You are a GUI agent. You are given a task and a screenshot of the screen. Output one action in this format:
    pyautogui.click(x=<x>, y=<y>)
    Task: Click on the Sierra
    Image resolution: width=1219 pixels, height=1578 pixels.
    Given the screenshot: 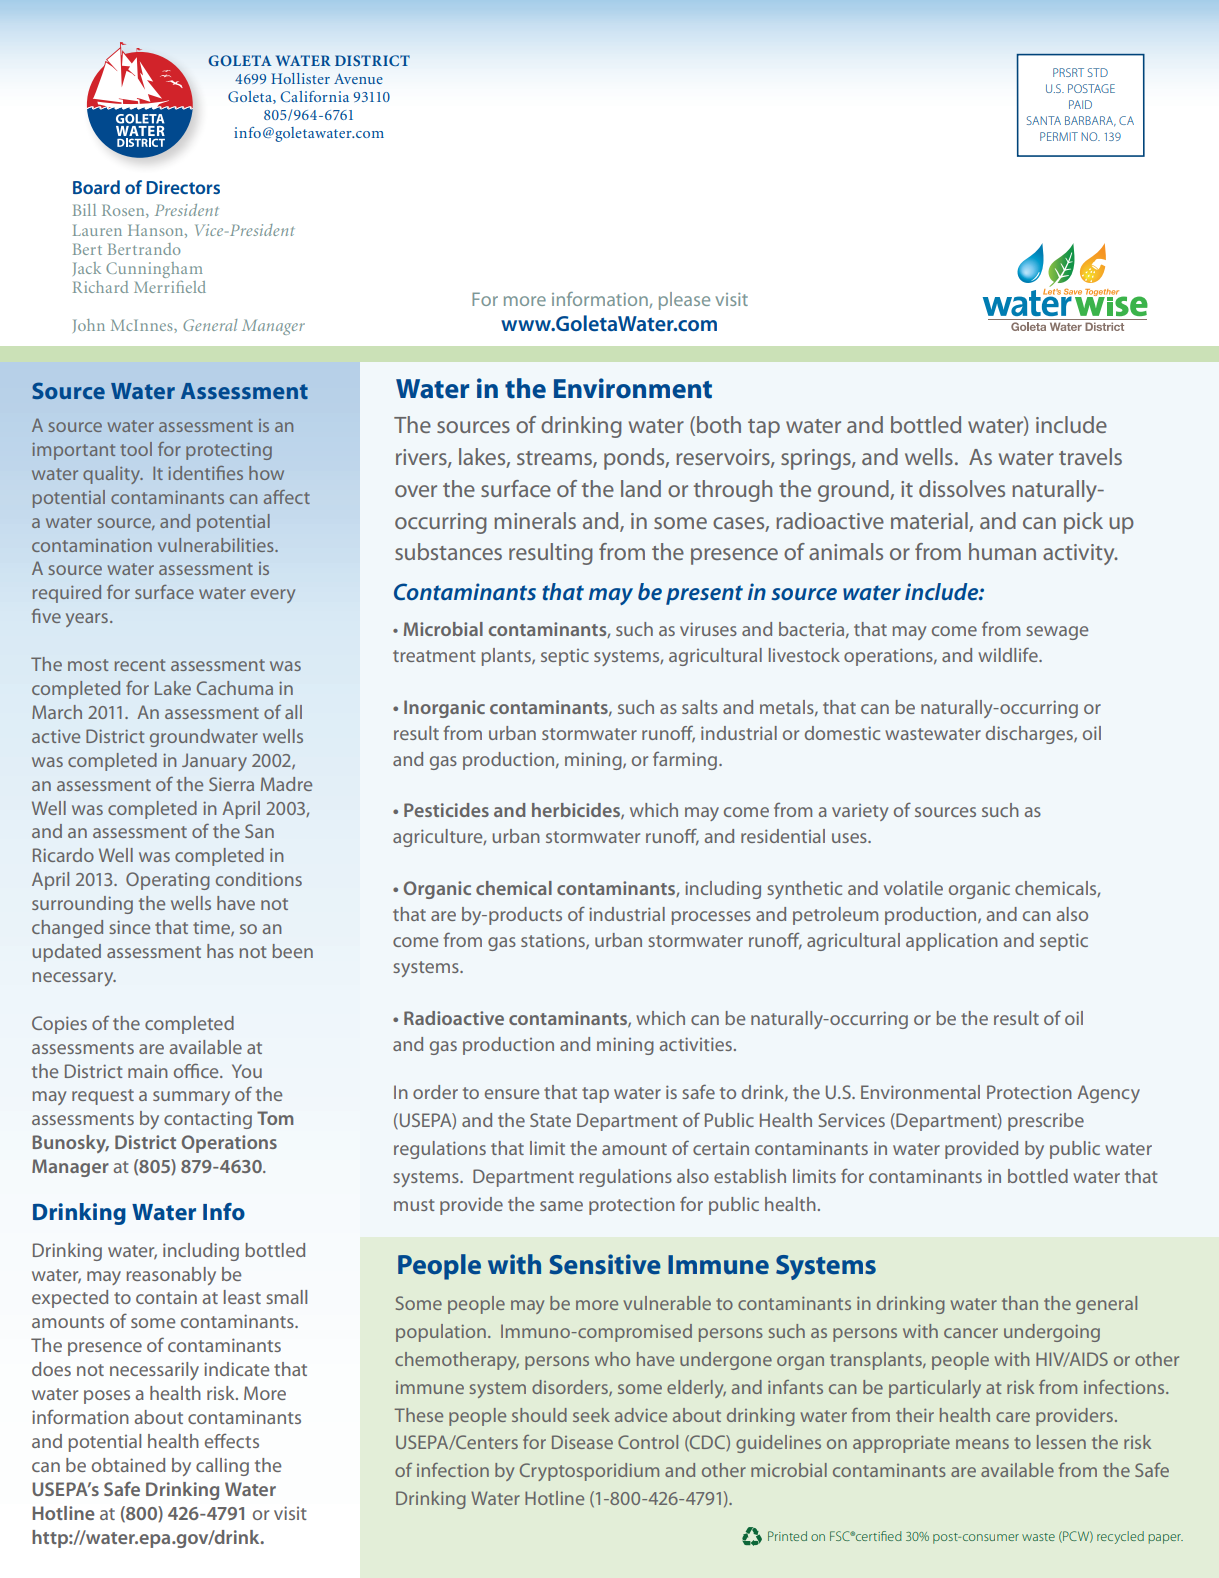 What is the action you would take?
    pyautogui.click(x=231, y=784)
